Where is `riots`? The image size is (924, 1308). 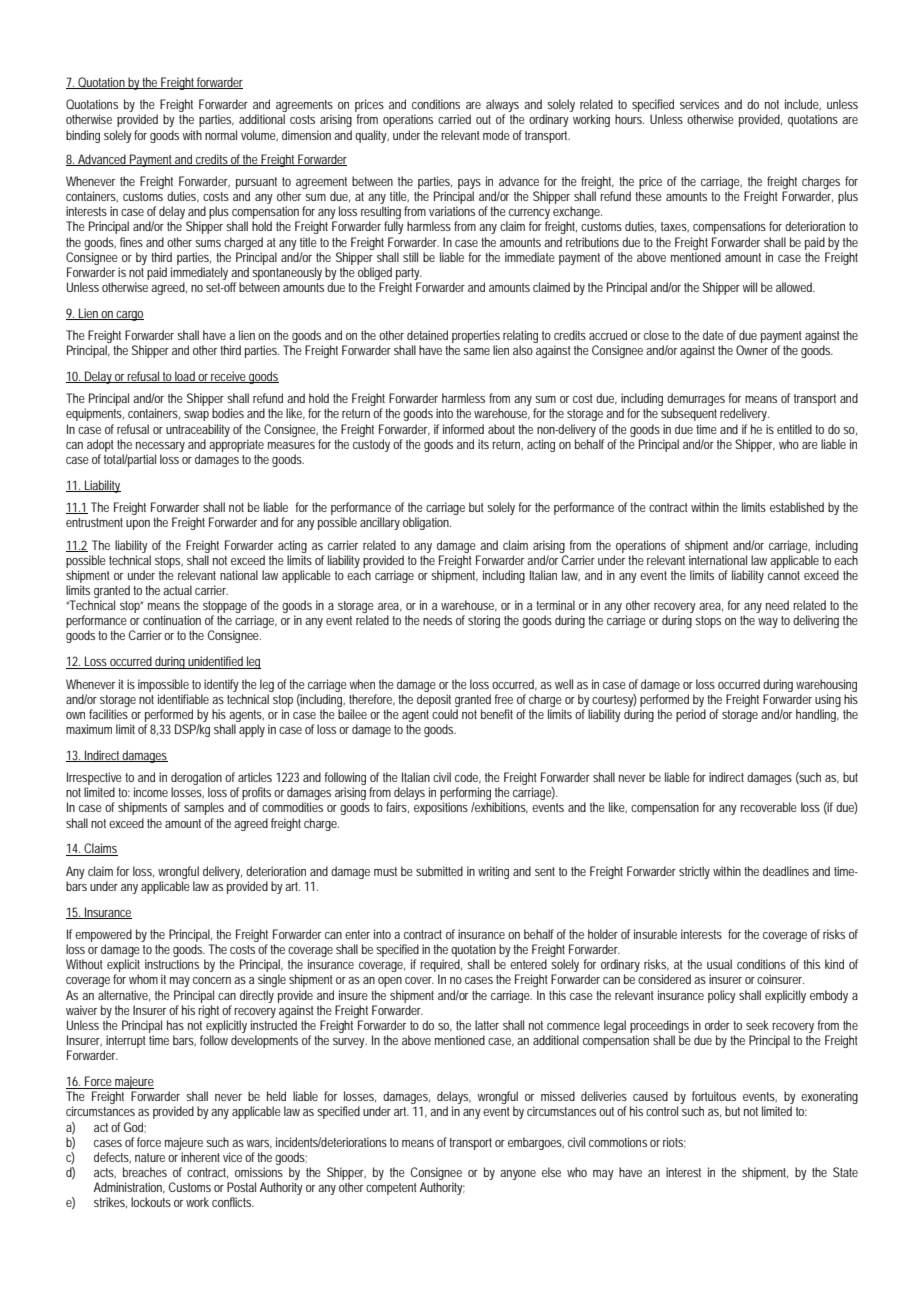
riots is located at coordinates (674, 1142).
